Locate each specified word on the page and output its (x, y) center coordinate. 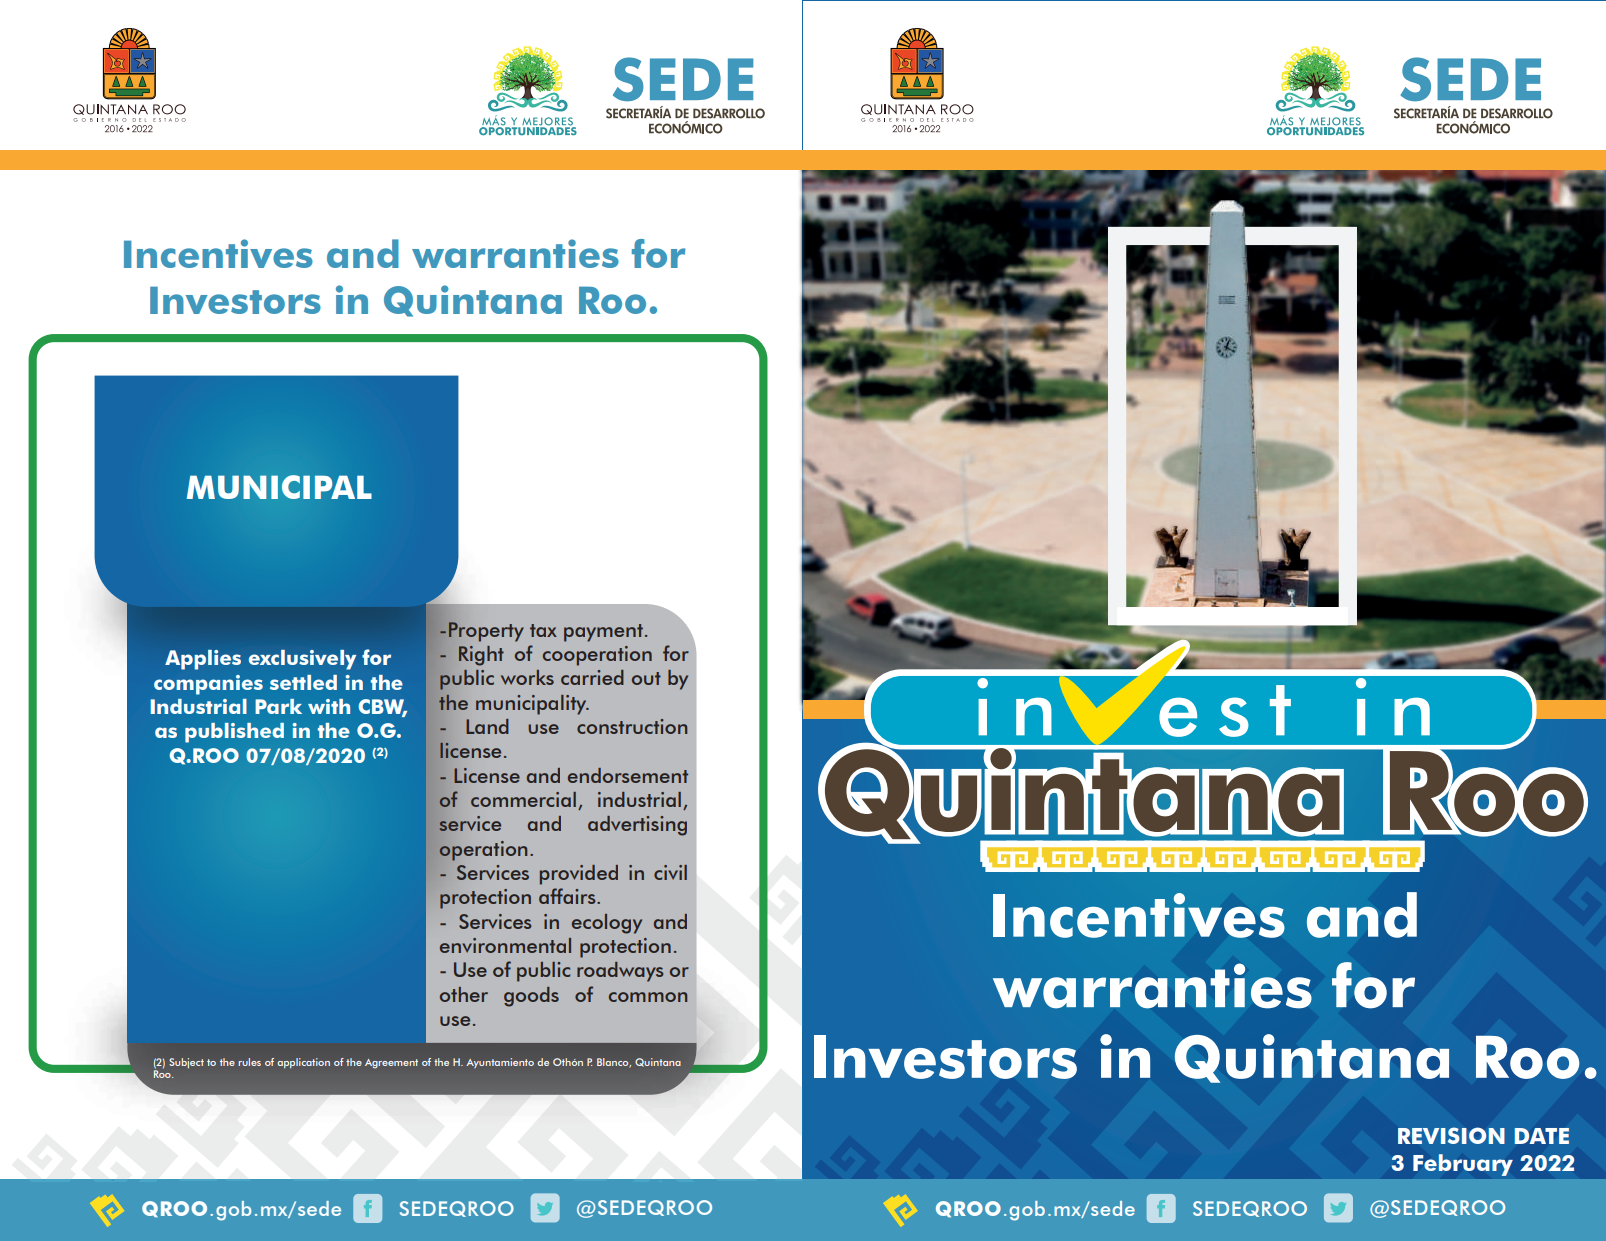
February (1463, 1165)
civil (670, 872)
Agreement (391, 1064)
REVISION (1451, 1135)
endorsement (628, 775)
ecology (607, 924)
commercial (523, 799)
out (646, 678)
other (464, 994)
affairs (568, 896)
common (648, 997)
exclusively (302, 660)
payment (603, 633)
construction (632, 726)
